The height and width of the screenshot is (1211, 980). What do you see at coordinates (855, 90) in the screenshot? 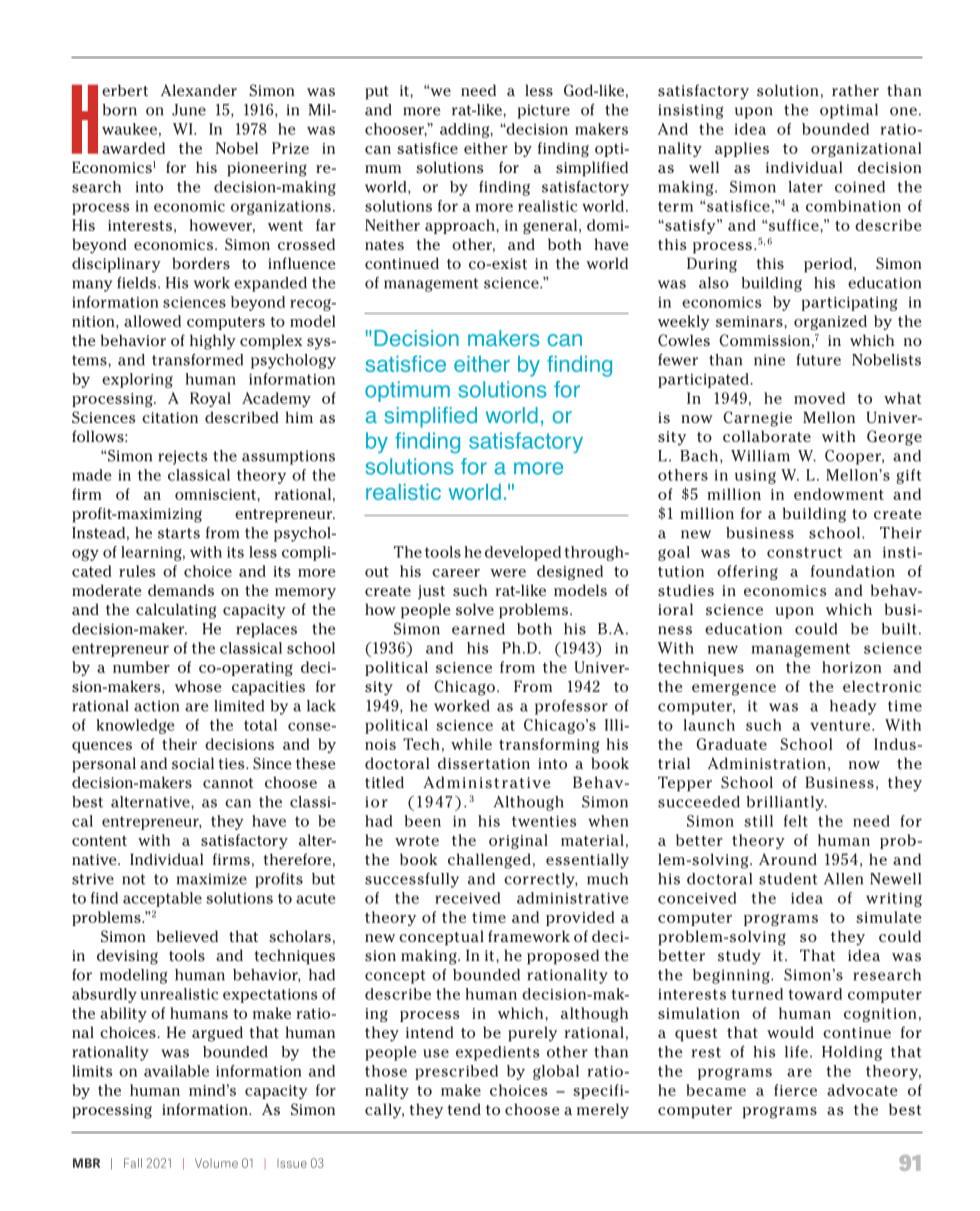
I see `rather` at bounding box center [855, 90].
